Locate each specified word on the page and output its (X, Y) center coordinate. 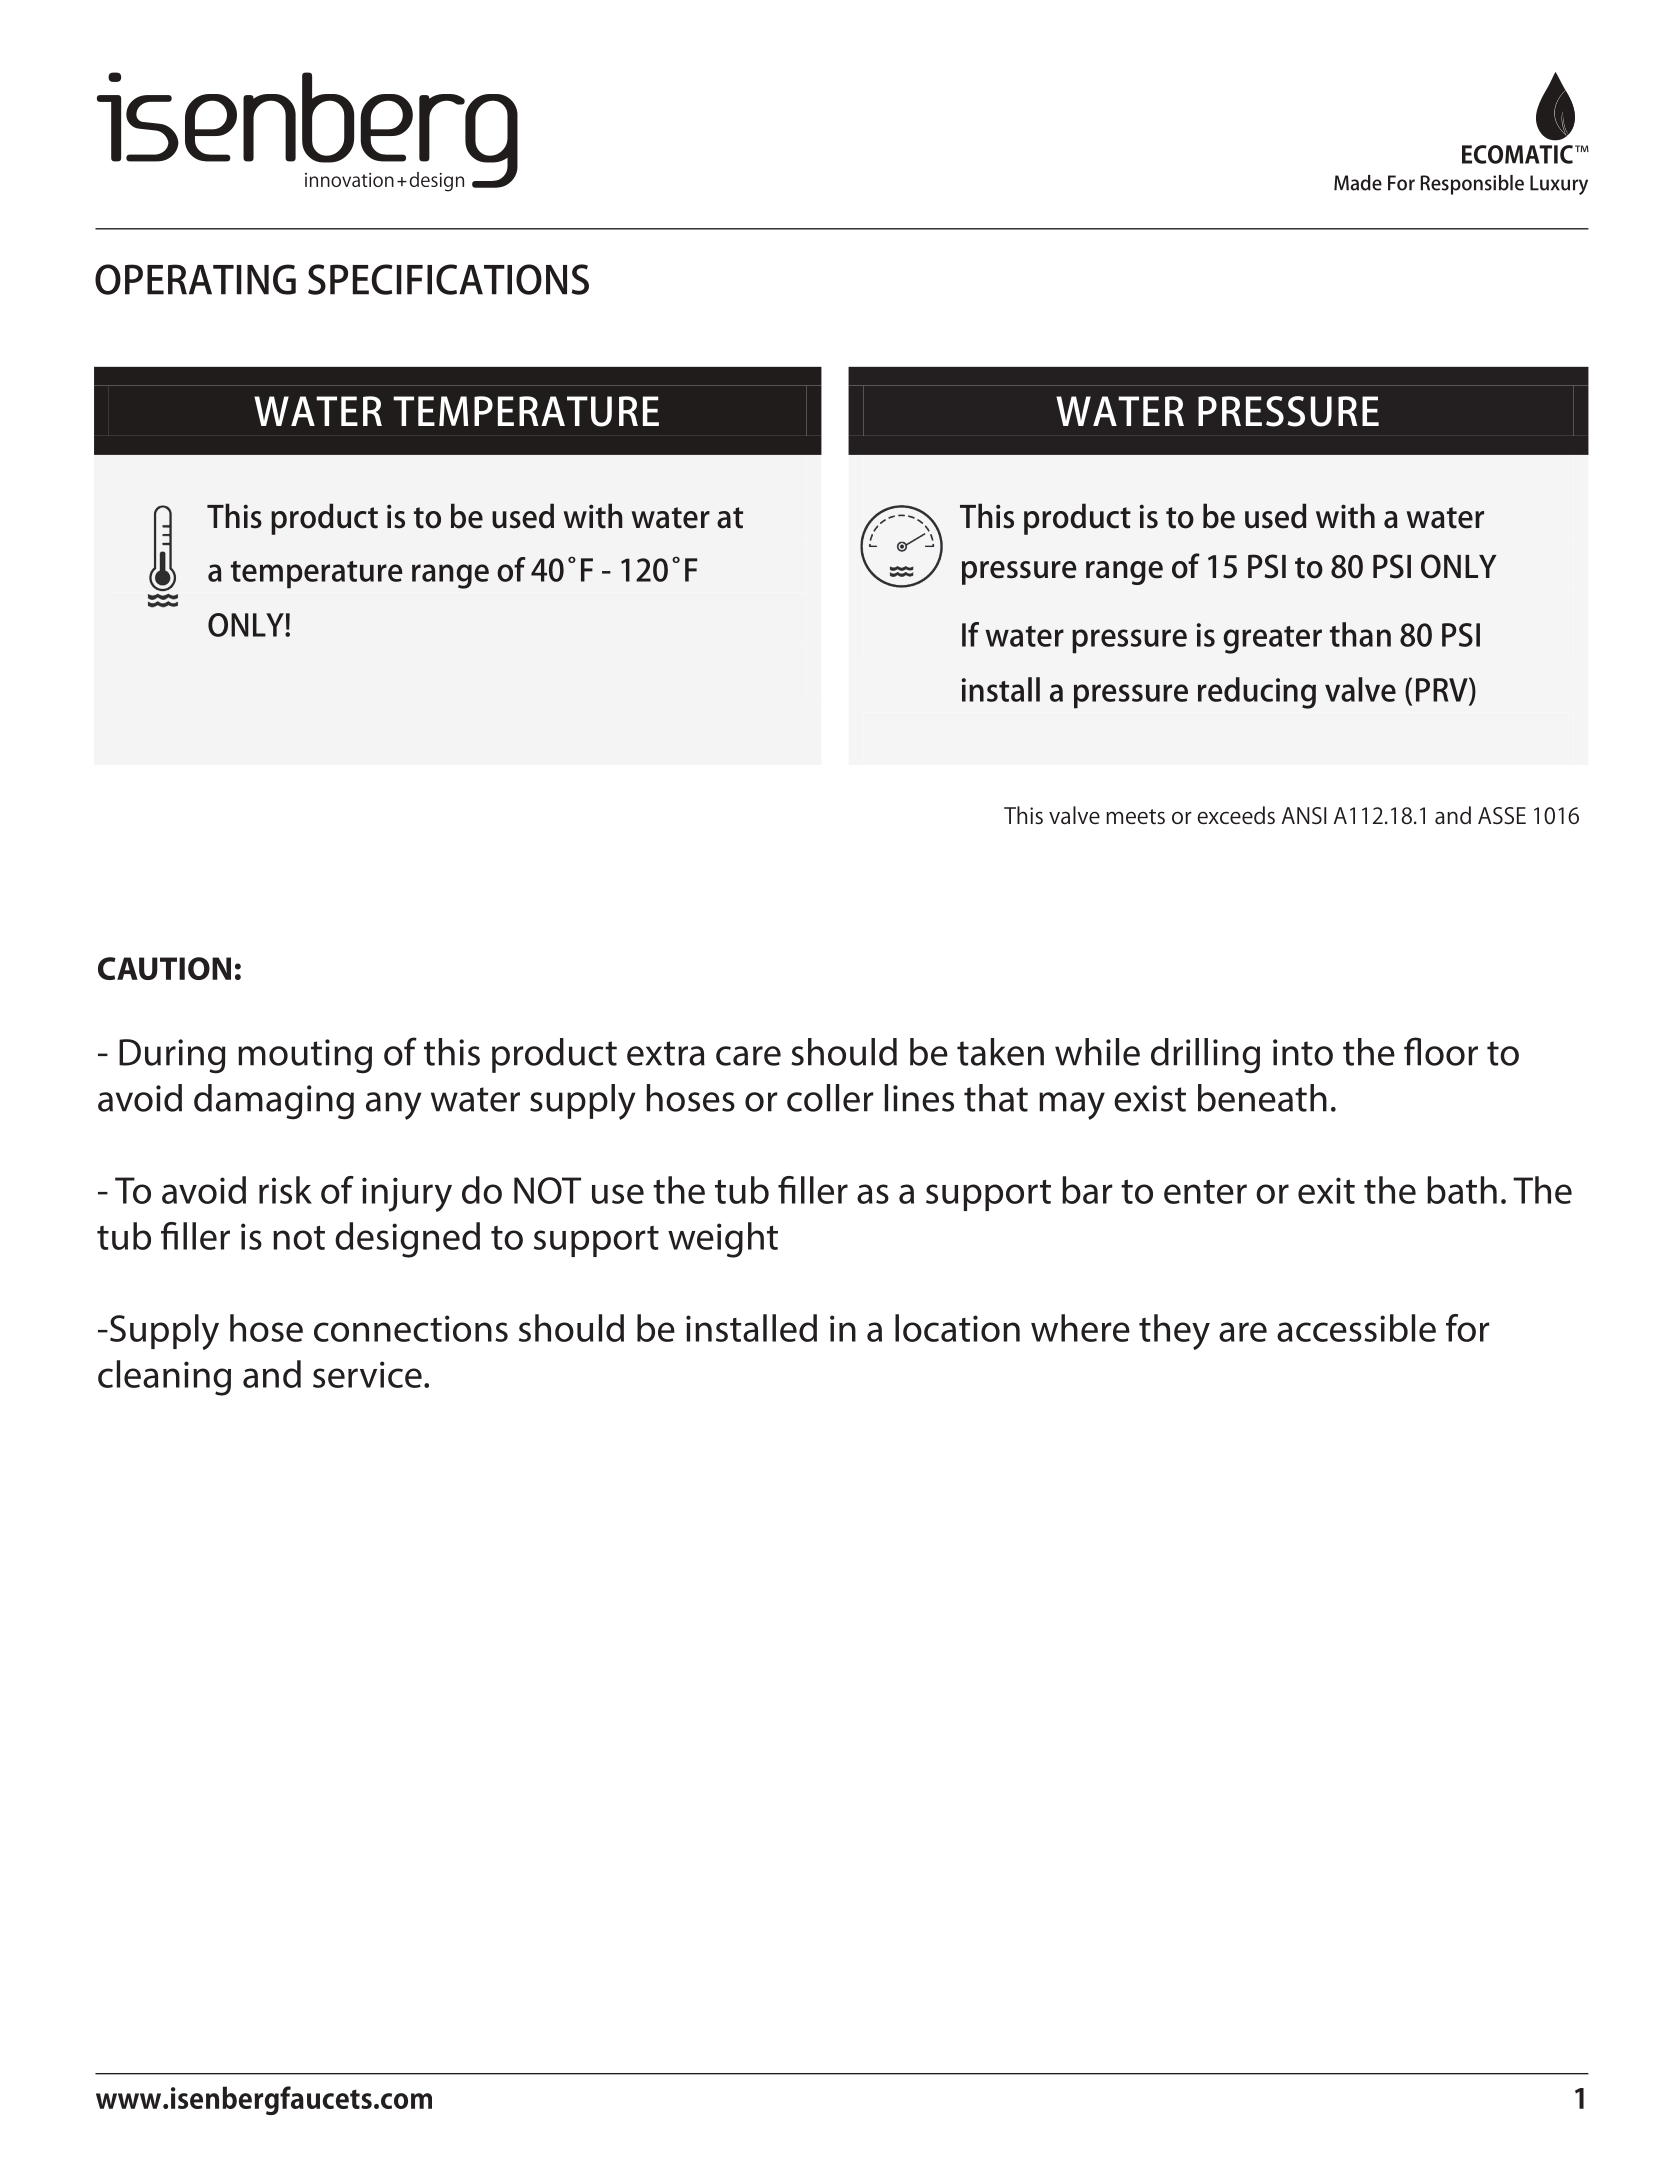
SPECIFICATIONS (448, 279)
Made (1358, 183)
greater (1272, 640)
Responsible (1472, 185)
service (367, 1374)
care (748, 1056)
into (1303, 1052)
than (1360, 634)
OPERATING (195, 279)
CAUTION (164, 968)
